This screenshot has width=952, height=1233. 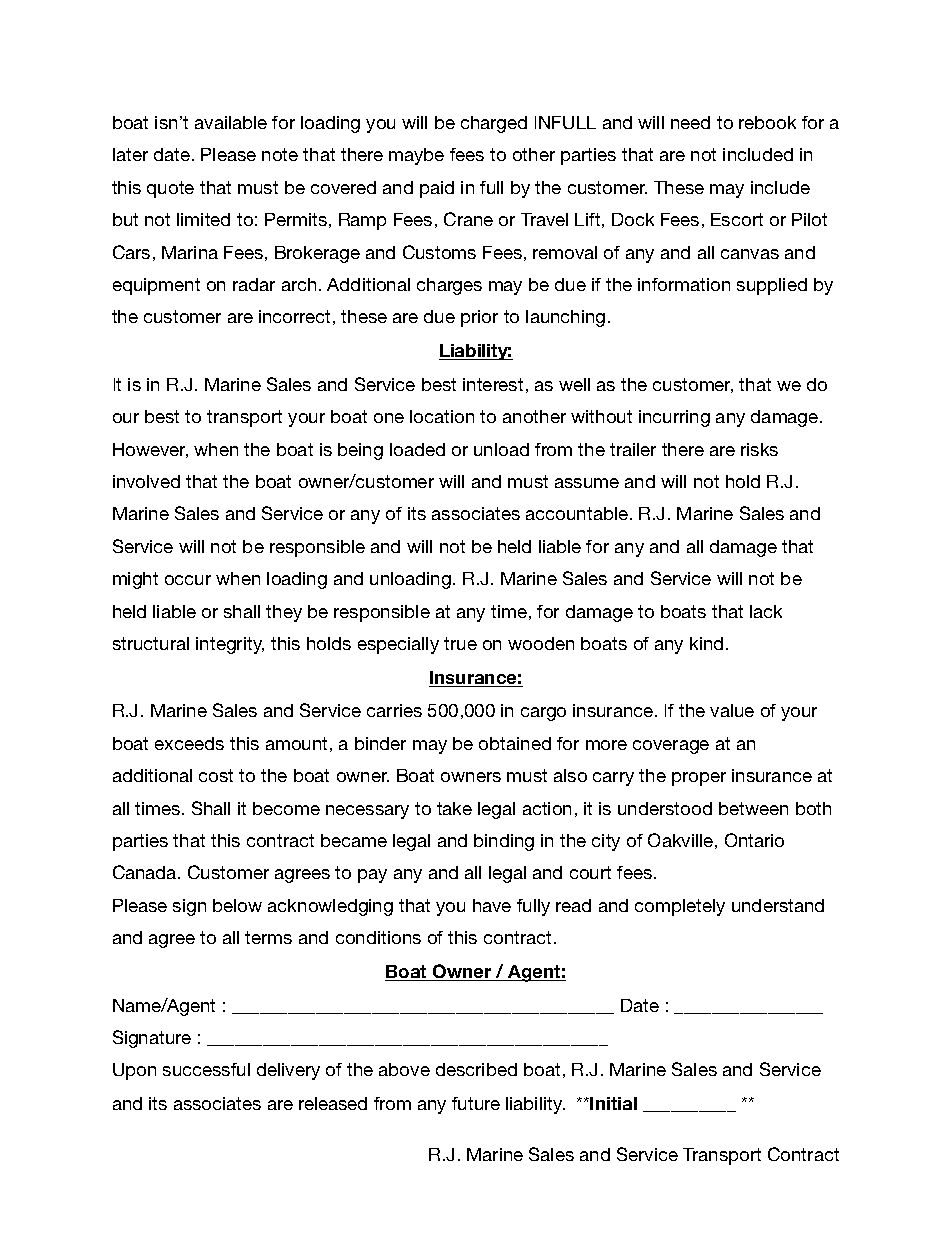 I want to click on Initial, so click(x=613, y=1103).
